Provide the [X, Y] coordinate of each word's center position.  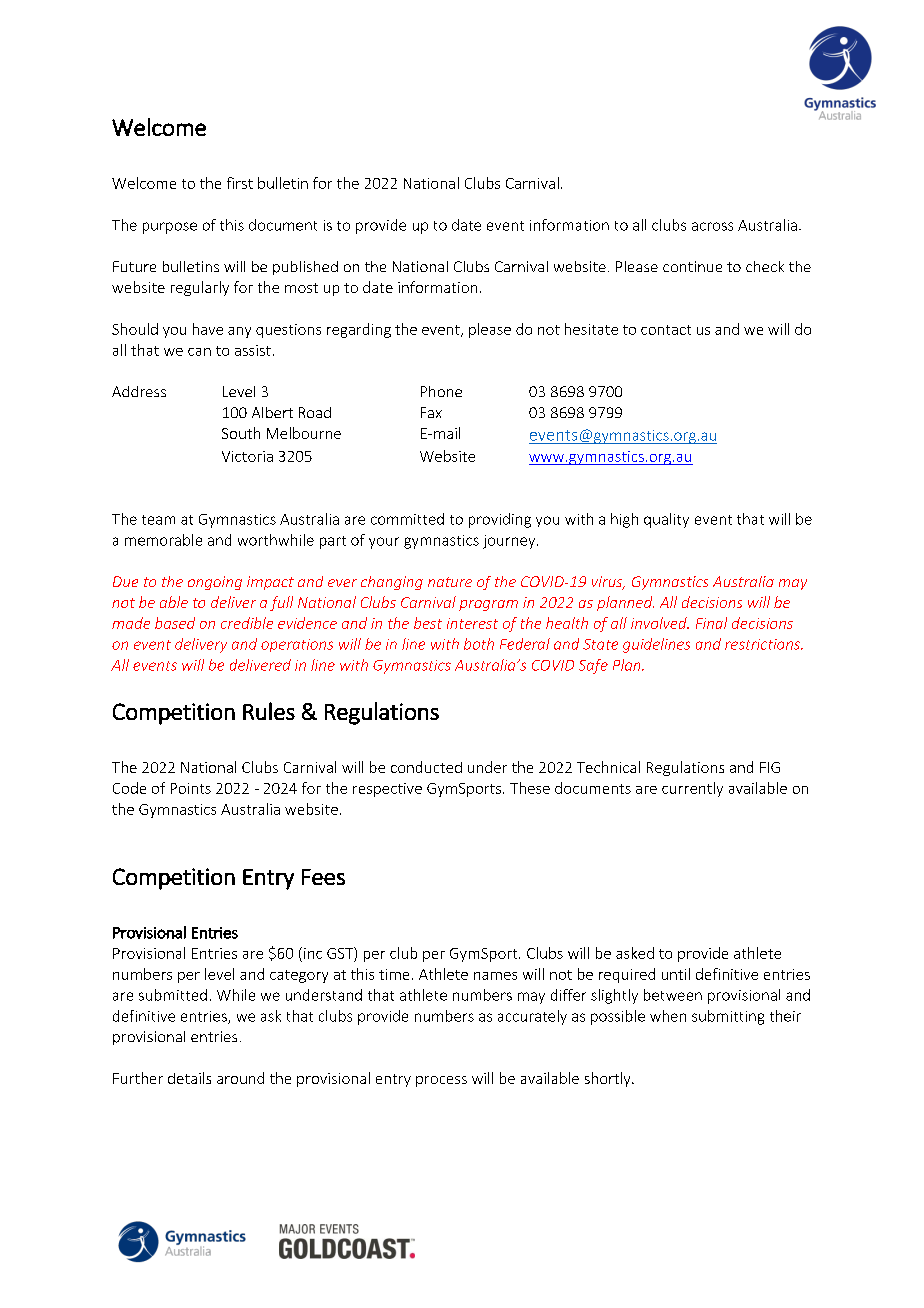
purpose [170, 228]
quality [666, 520]
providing [500, 520]
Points [191, 788]
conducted [426, 767]
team [158, 520]
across [712, 226]
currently [692, 789]
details [189, 1078]
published [305, 268]
